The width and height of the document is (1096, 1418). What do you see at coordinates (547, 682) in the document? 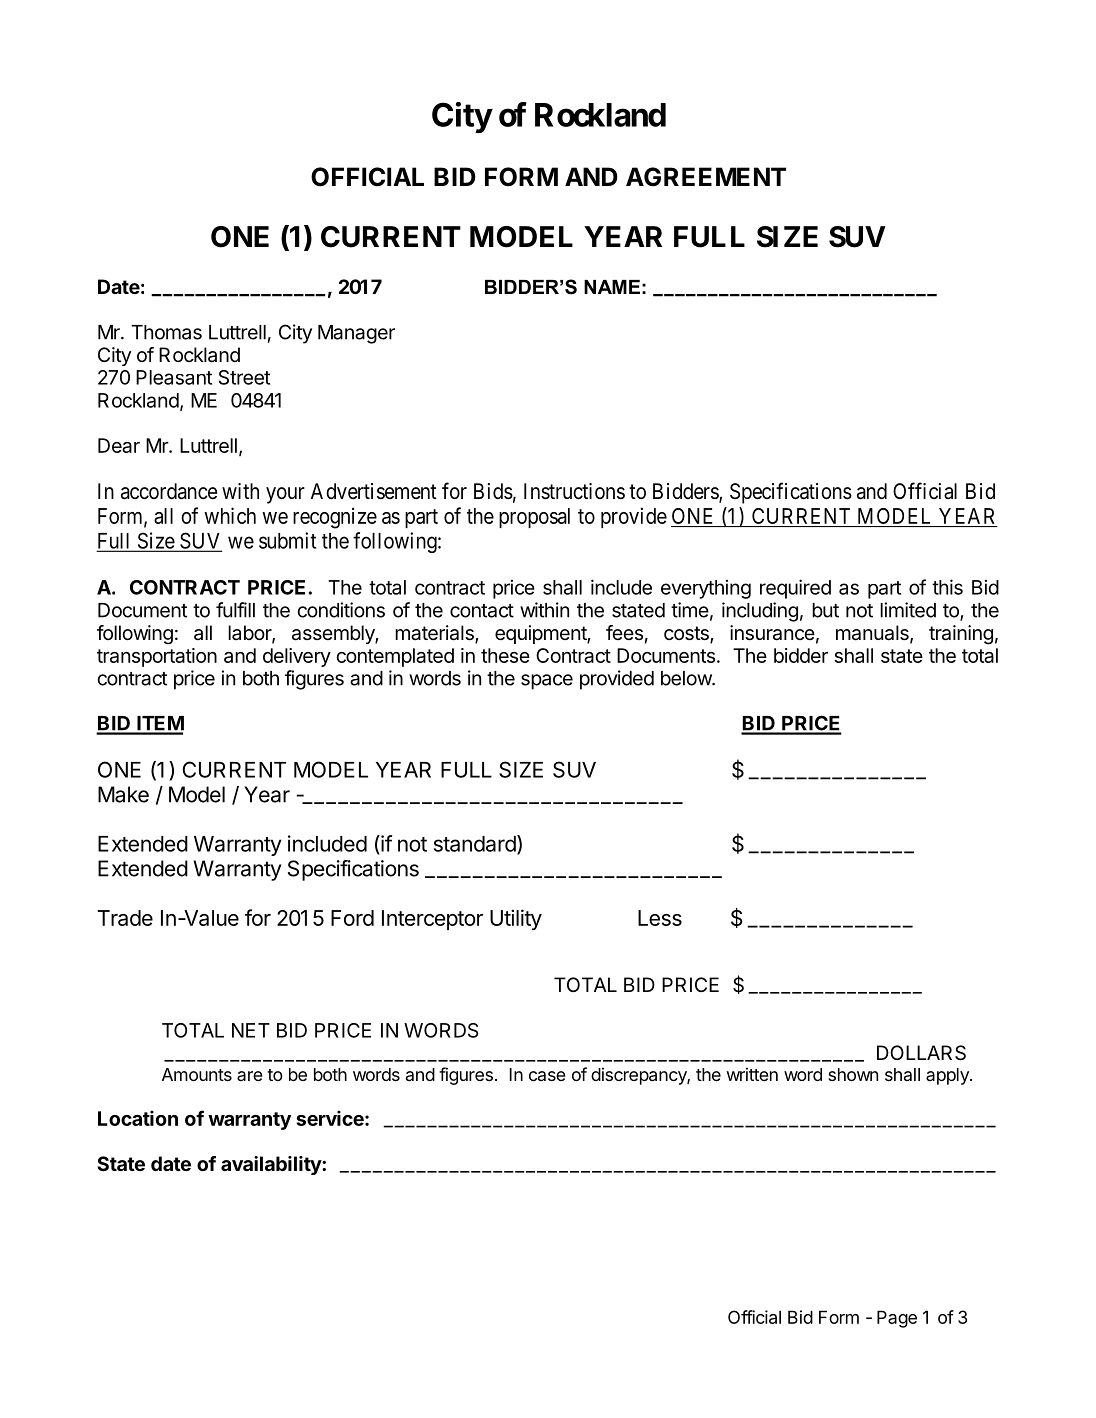
I see `space` at bounding box center [547, 682].
